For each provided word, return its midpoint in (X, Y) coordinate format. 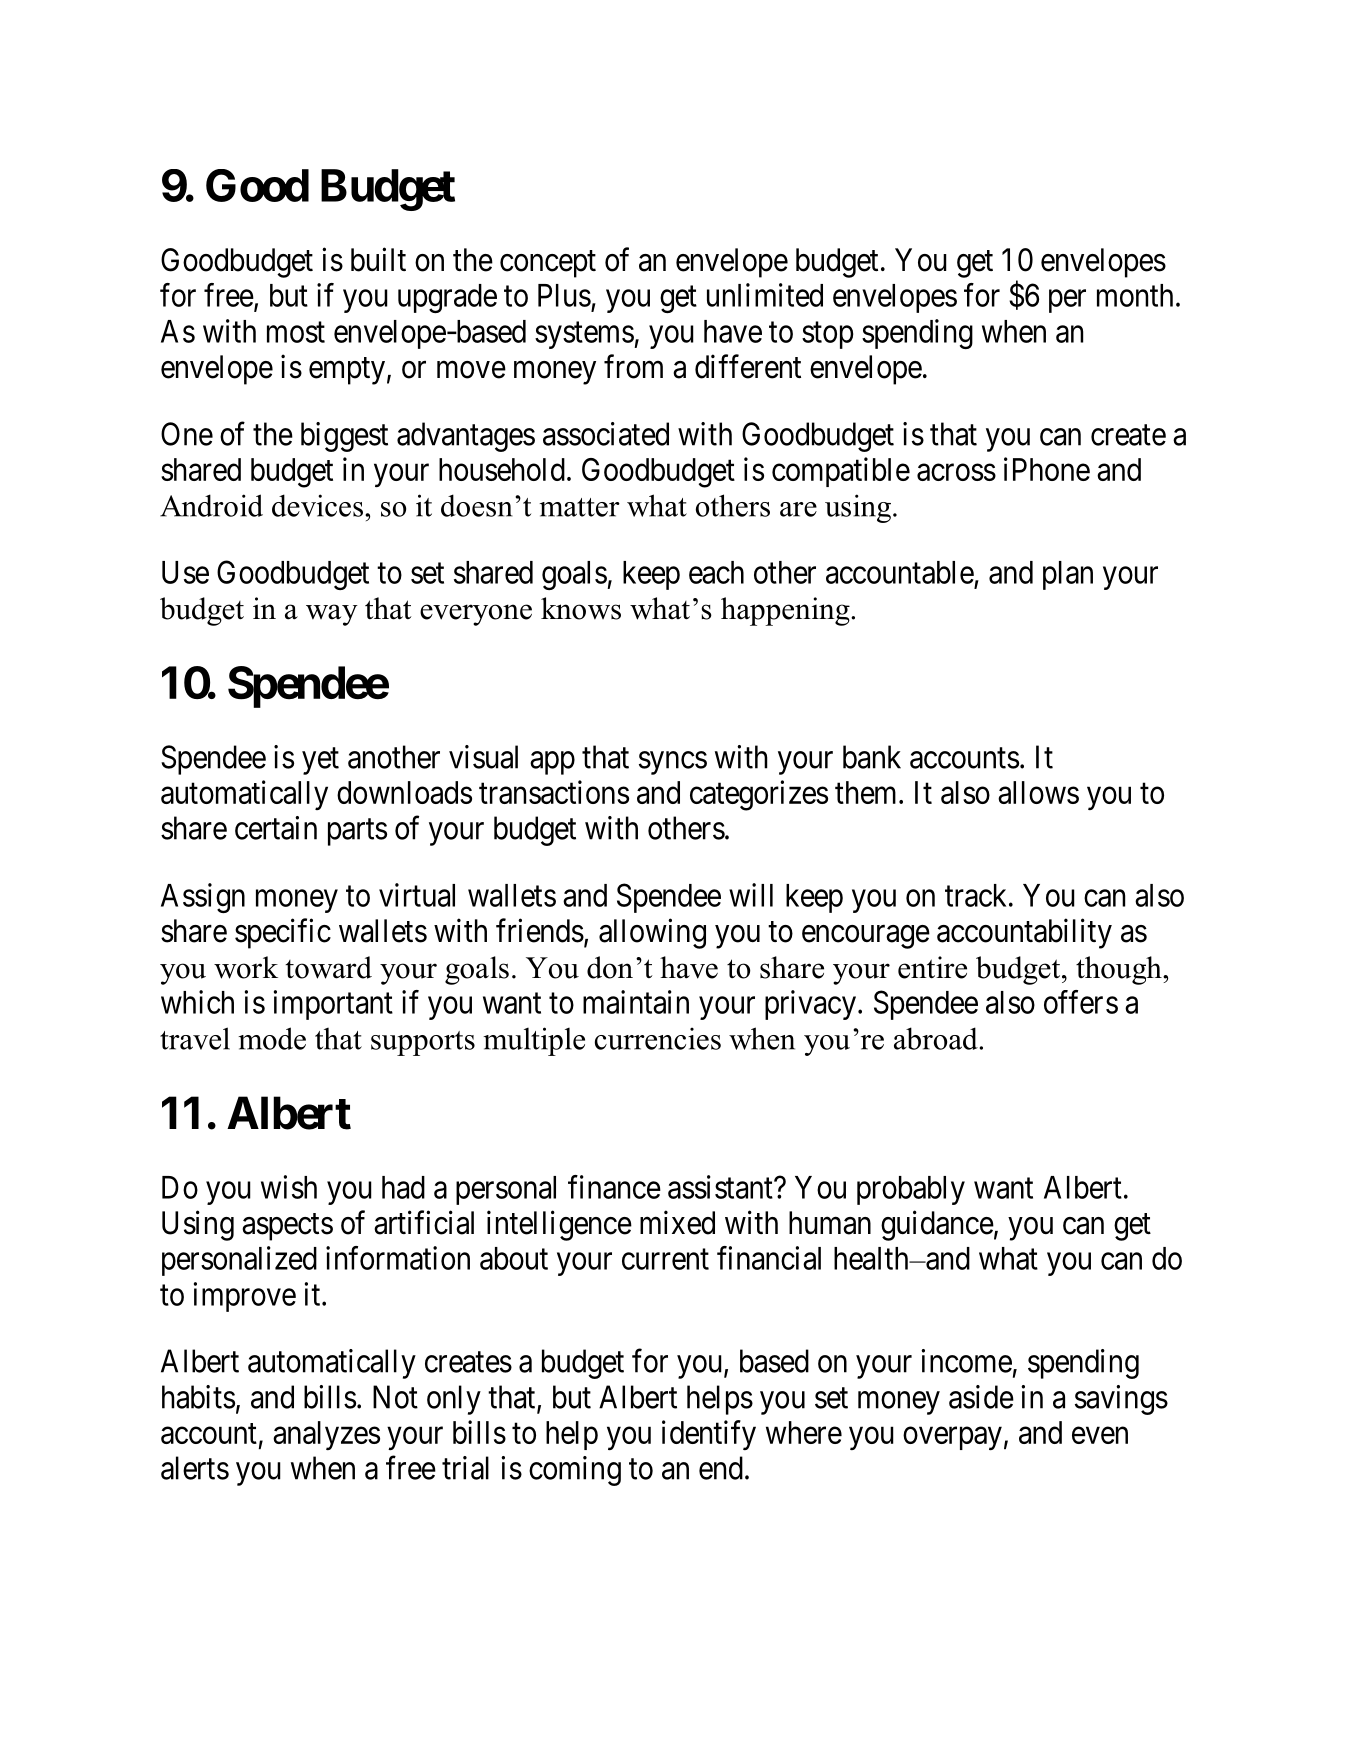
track (977, 895)
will (751, 895)
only (454, 1400)
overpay (952, 1438)
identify (709, 1435)
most (296, 332)
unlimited (765, 295)
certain (276, 828)
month (1135, 295)
